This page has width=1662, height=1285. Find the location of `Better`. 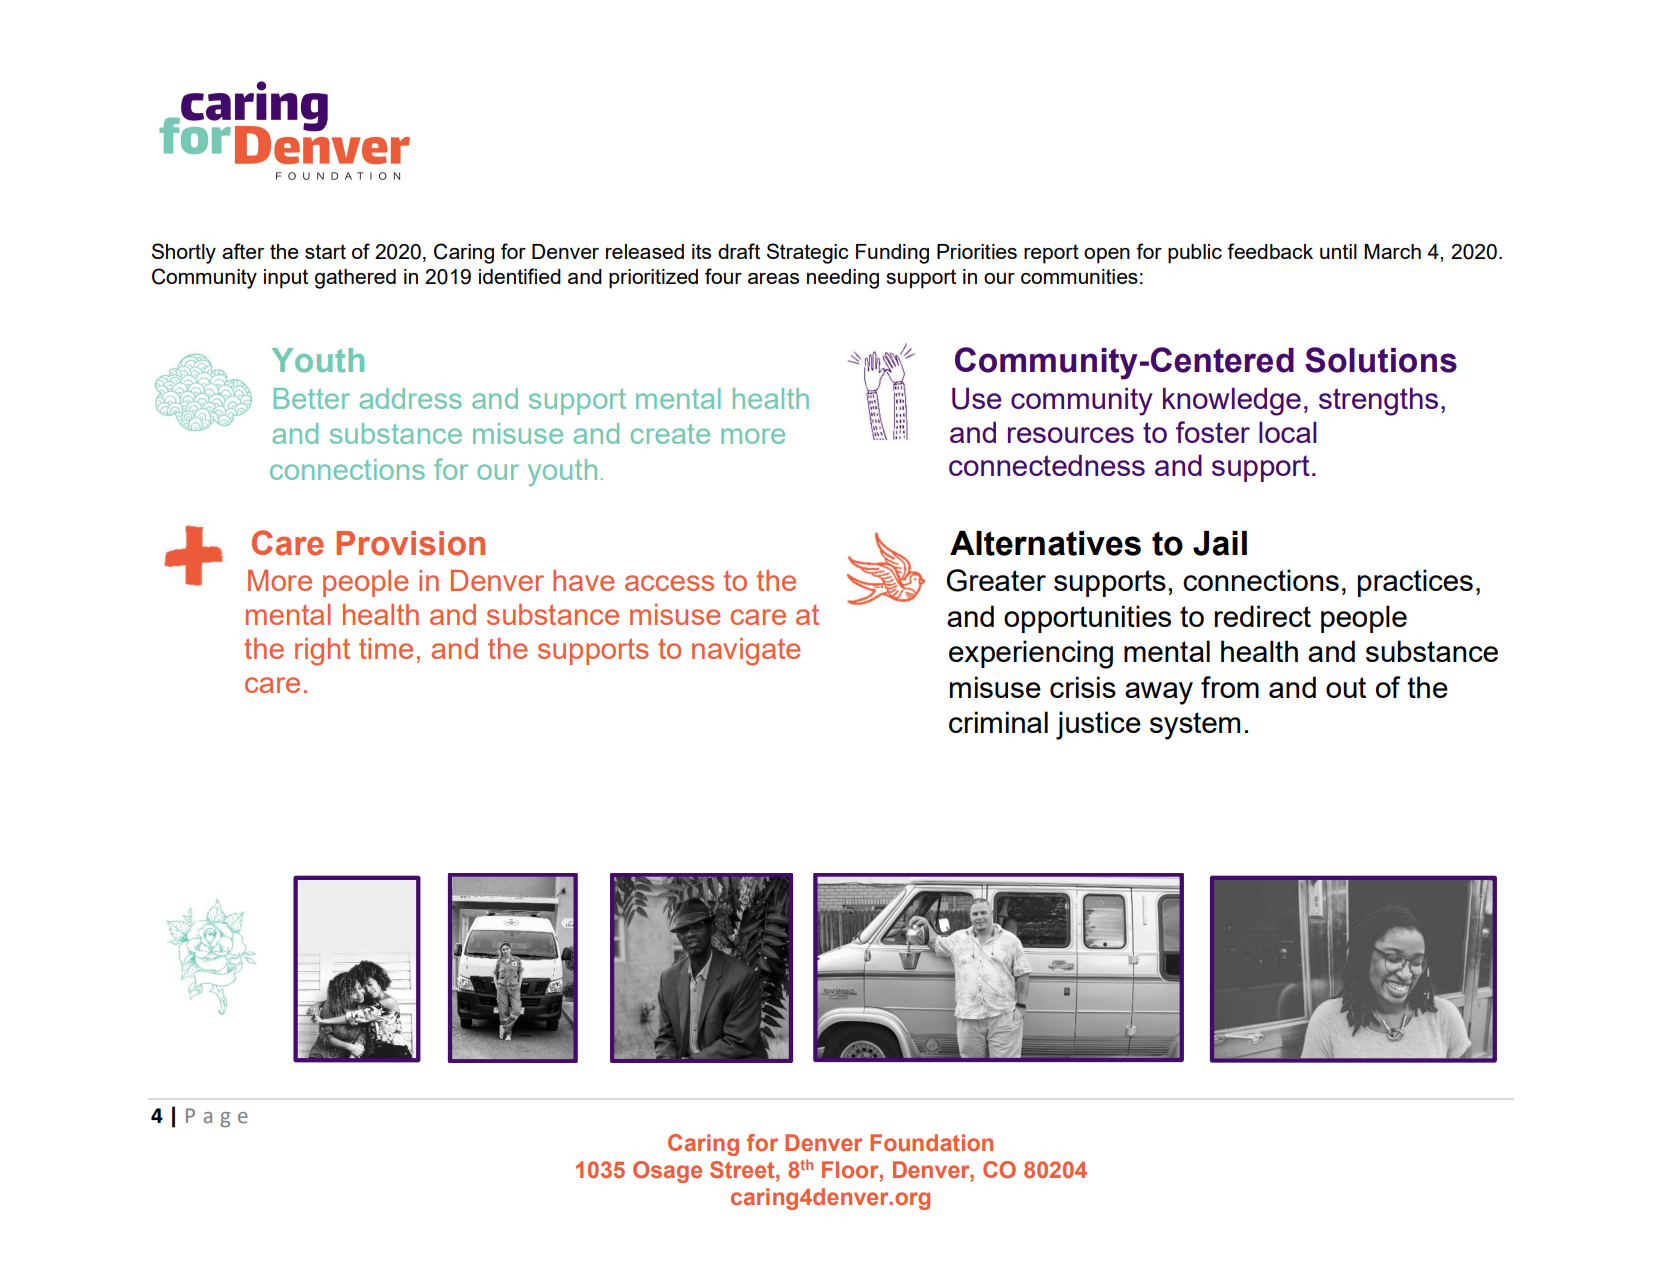

Better is located at coordinates (312, 398).
